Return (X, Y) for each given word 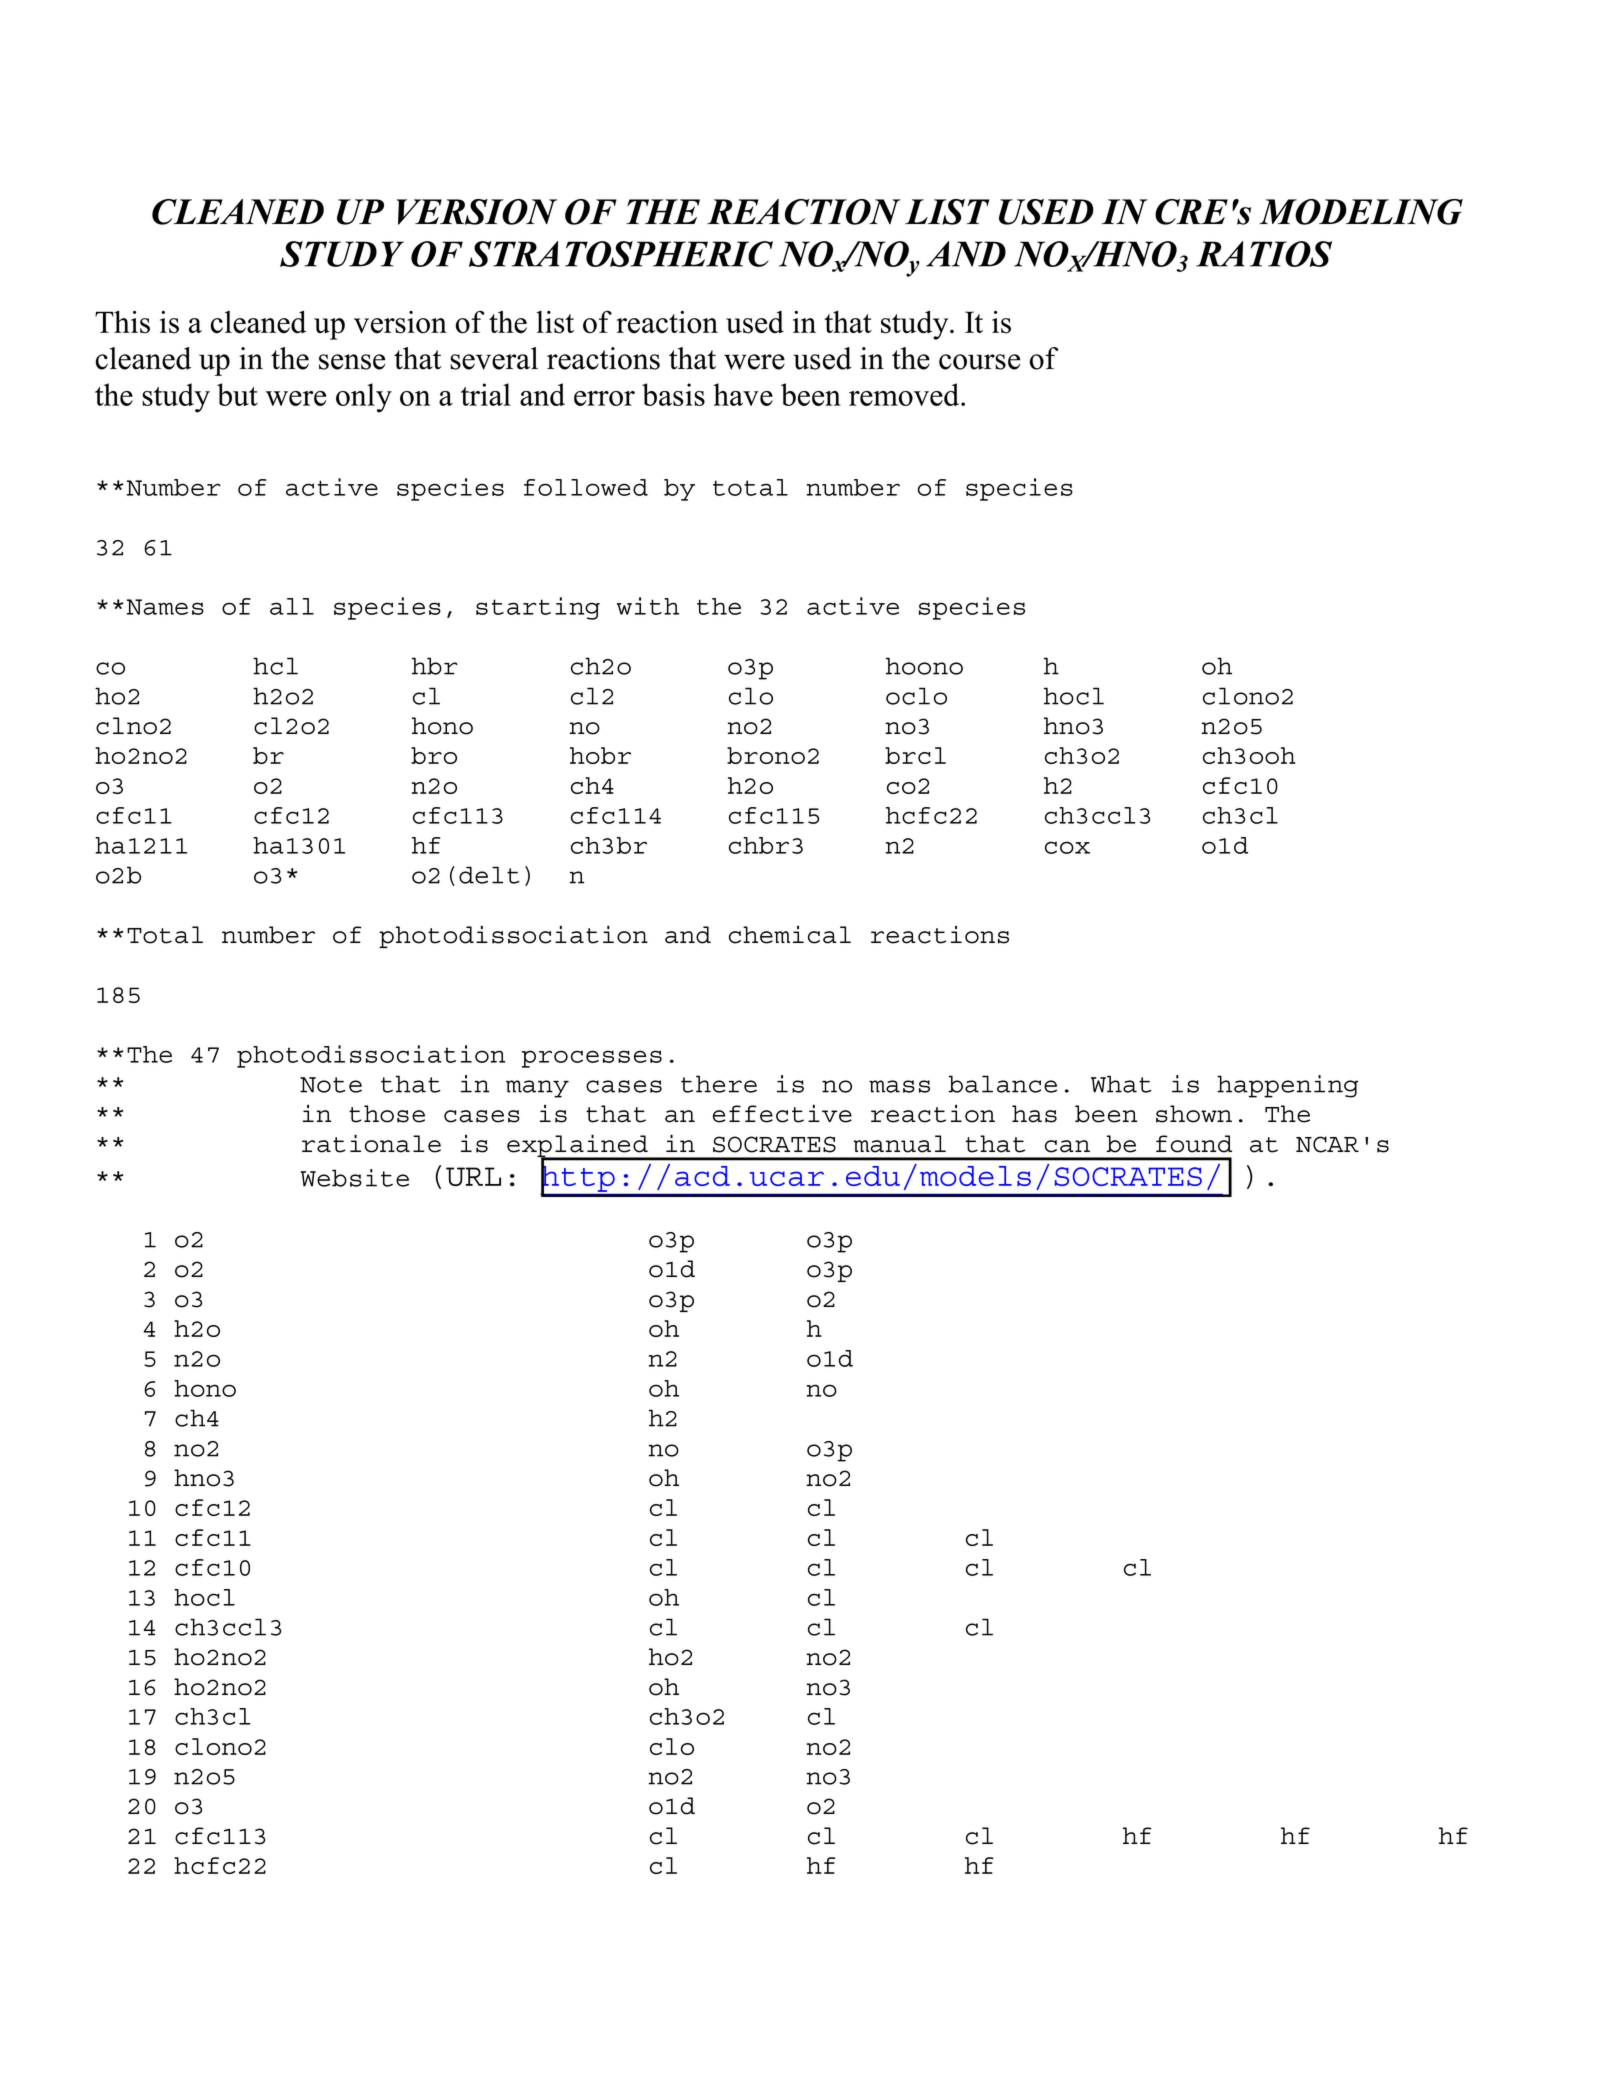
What (1121, 1084)
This (122, 322)
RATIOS (1264, 254)
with (648, 606)
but (237, 394)
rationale (371, 1143)
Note (331, 1085)
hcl (275, 666)
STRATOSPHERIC (621, 254)
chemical (790, 935)
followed (586, 487)
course (979, 362)
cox (1067, 847)
